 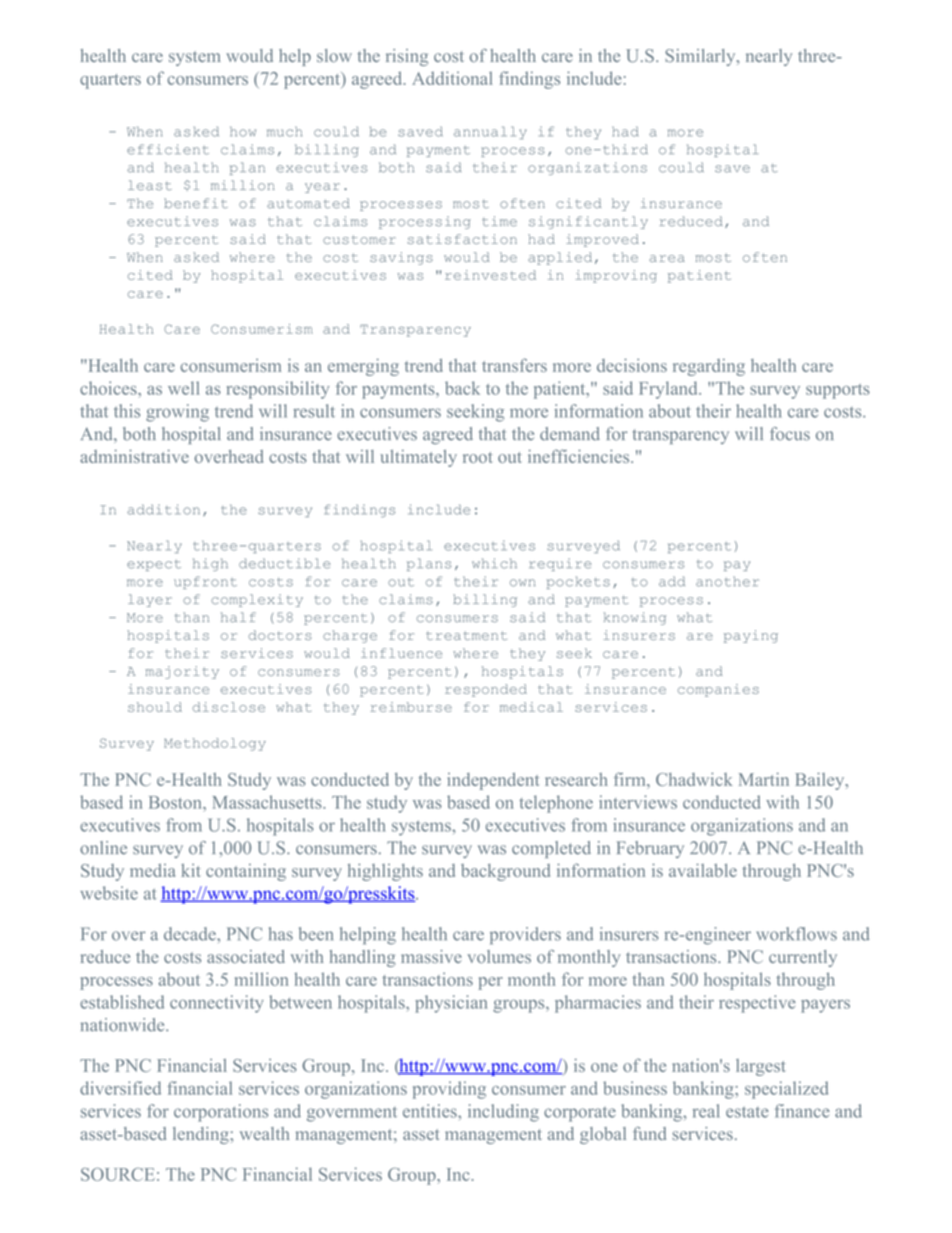 I want to click on lending, so click(x=202, y=1135).
